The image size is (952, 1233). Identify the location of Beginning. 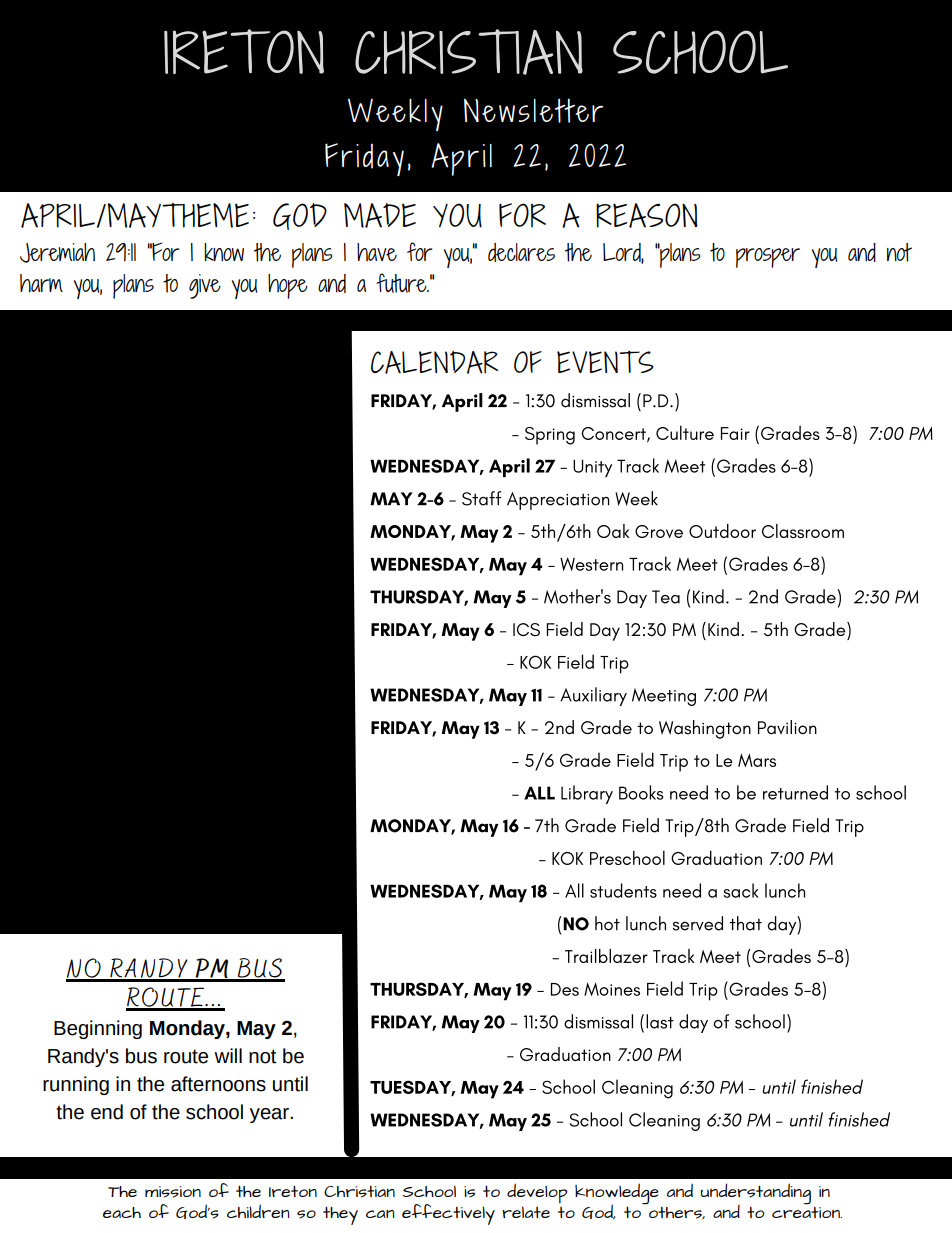
(98, 1029).
